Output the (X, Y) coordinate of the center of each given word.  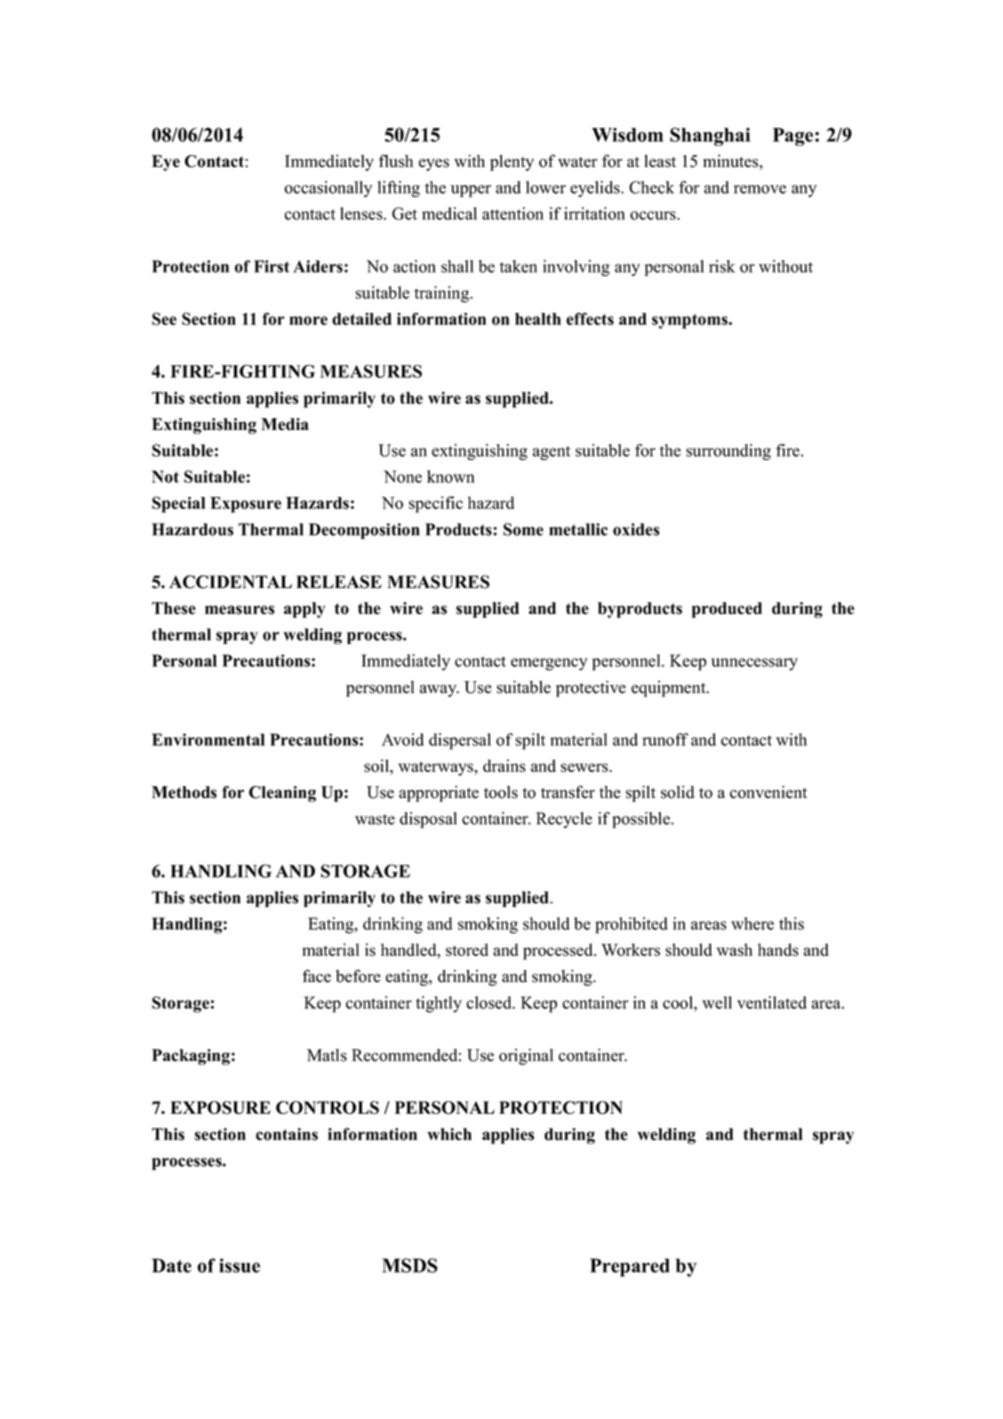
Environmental (208, 739)
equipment (669, 689)
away (439, 691)
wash (735, 949)
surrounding (728, 452)
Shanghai (710, 136)
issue (239, 1265)
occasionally (328, 189)
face (317, 976)
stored (467, 949)
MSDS (410, 1265)
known (451, 476)
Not (165, 476)
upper (471, 191)
